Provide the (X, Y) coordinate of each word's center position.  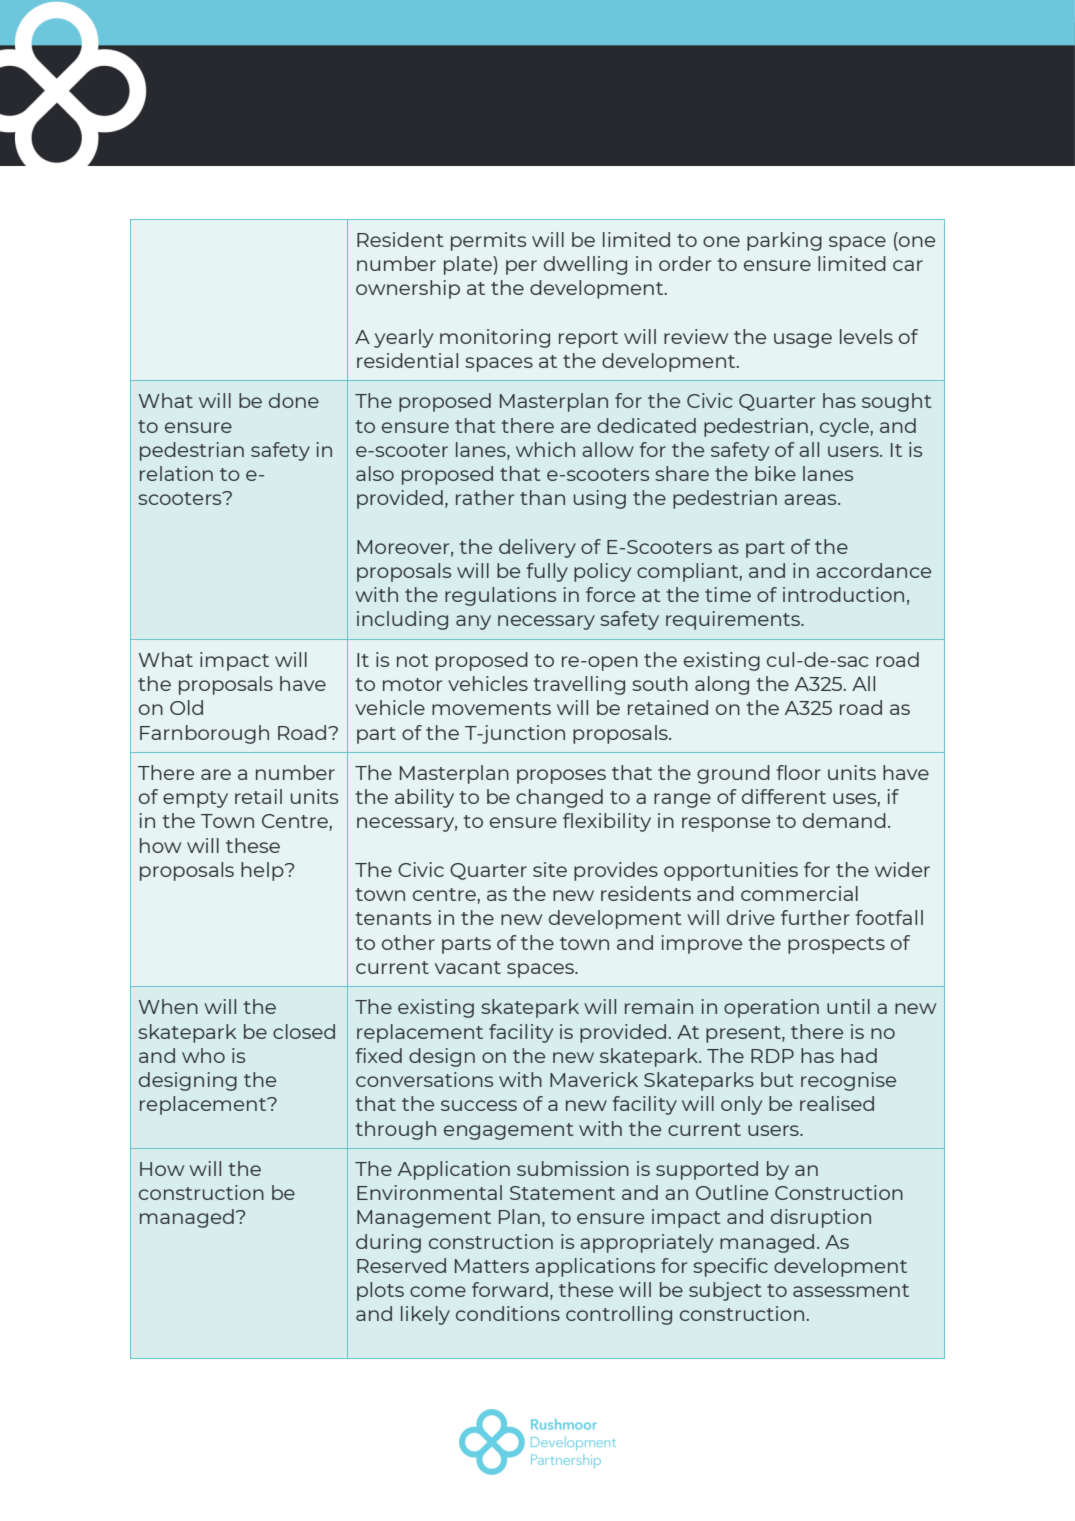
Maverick (594, 1079)
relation (176, 473)
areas (811, 499)
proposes (561, 776)
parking (784, 241)
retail (258, 796)
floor (798, 772)
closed (304, 1031)
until (848, 1006)
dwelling (585, 265)
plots (380, 1291)
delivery (537, 548)
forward (510, 1289)
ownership (408, 289)
